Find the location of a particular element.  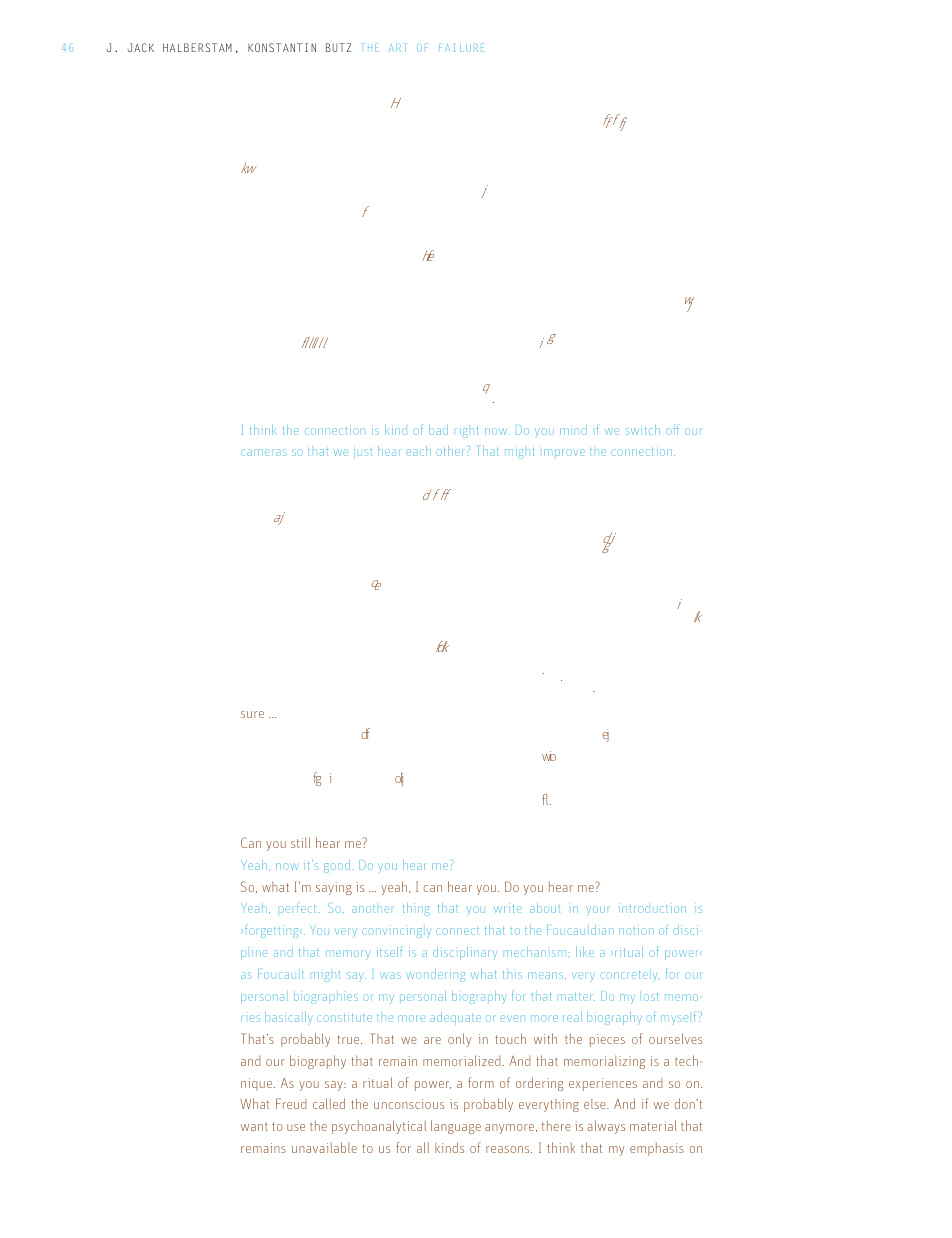

good is located at coordinates (338, 866).
